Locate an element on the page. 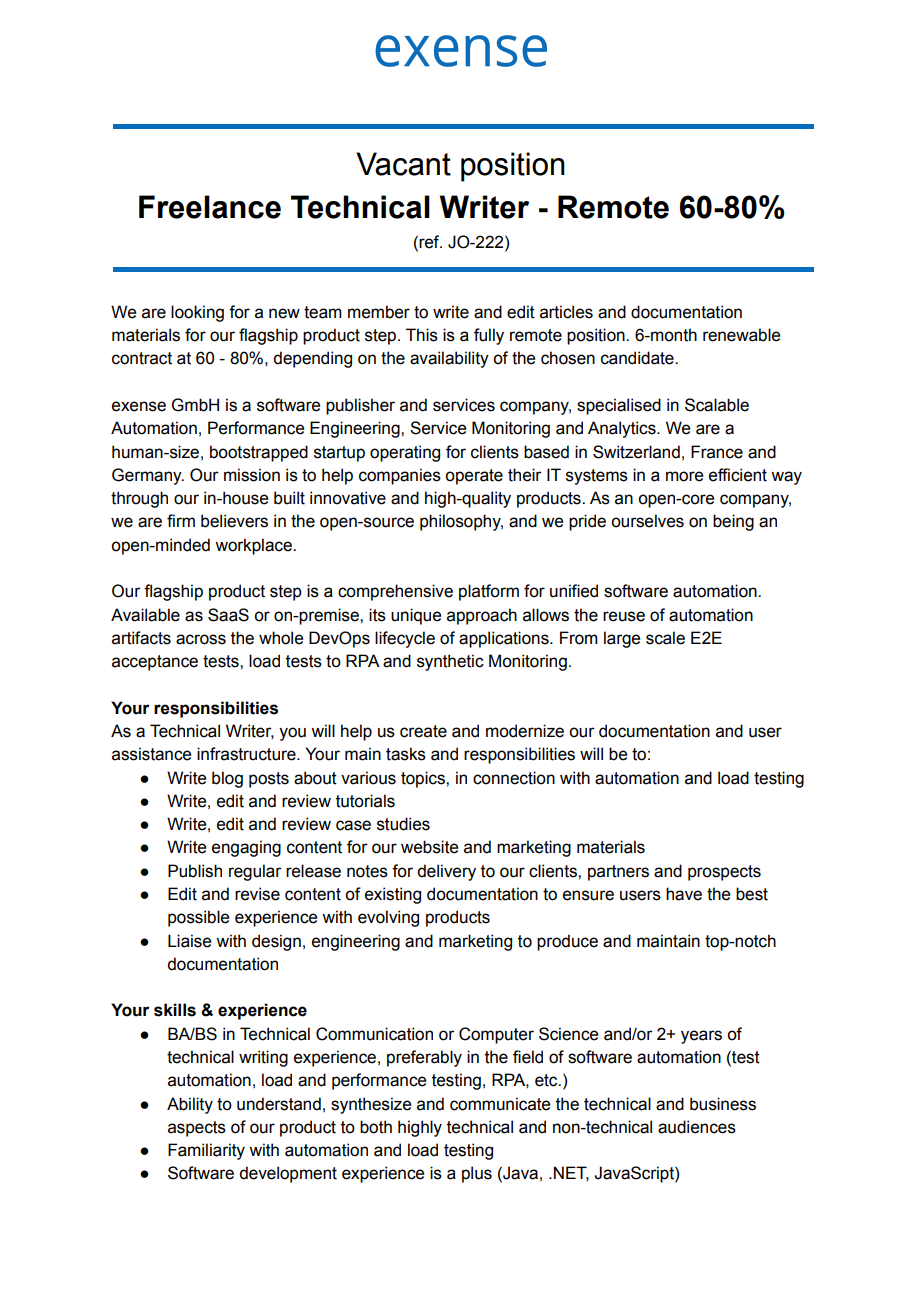 The width and height of the page is (924, 1307). scale is located at coordinates (665, 638).
